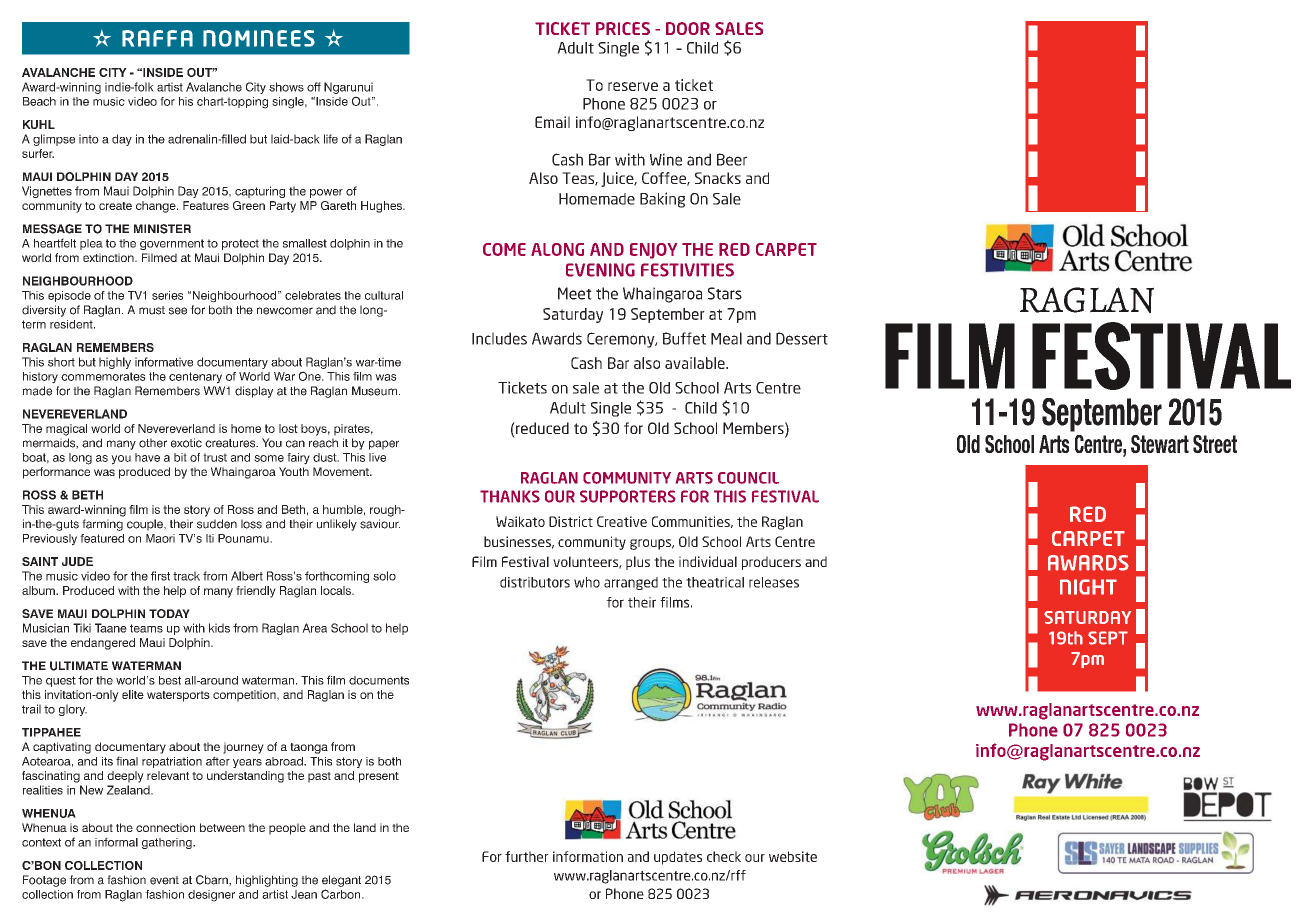 This screenshot has height=924, width=1308. What do you see at coordinates (169, 613) in the screenshot?
I see `TODAY` at bounding box center [169, 613].
